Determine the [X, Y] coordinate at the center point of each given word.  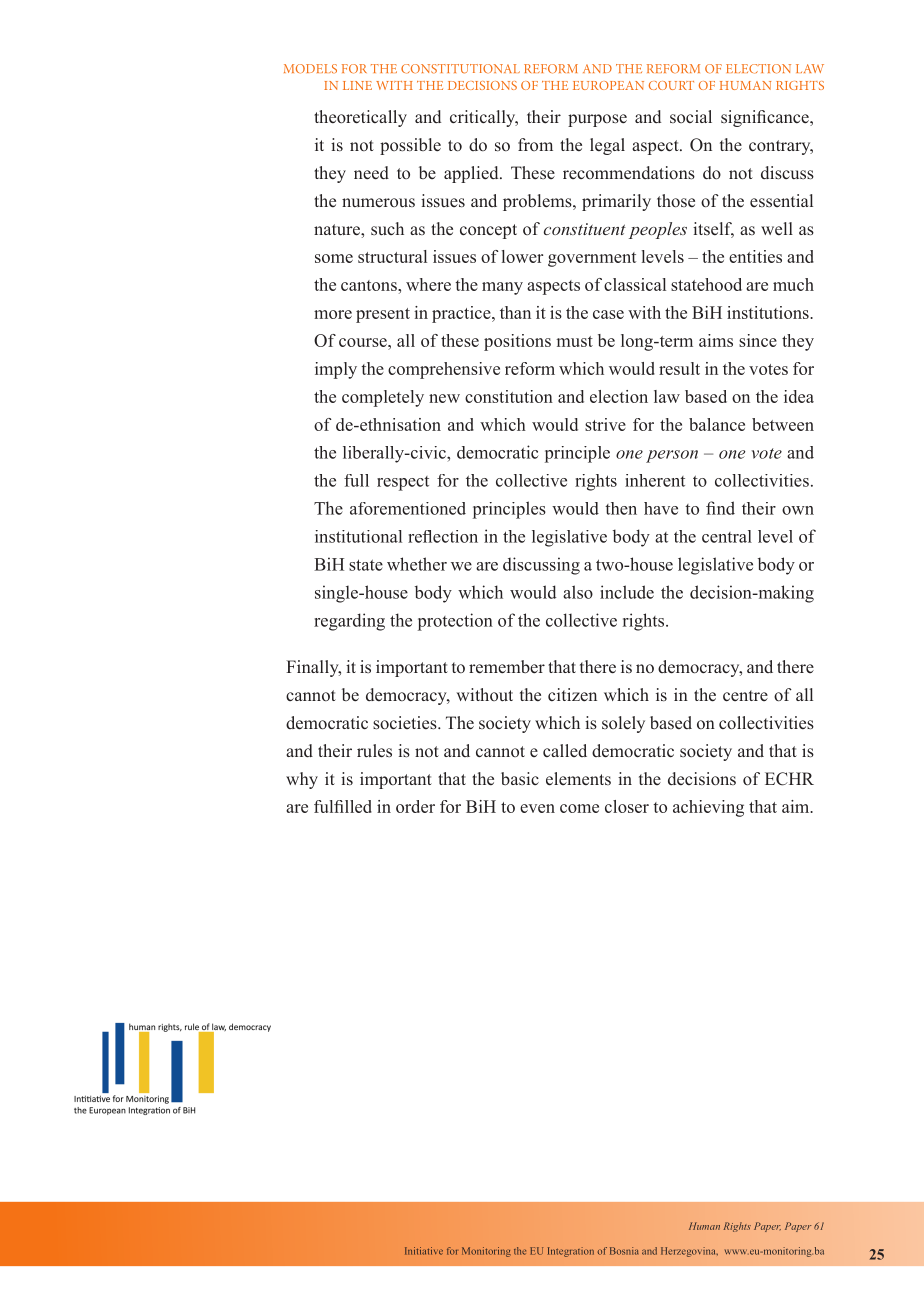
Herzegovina [689, 1252]
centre [745, 695]
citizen [572, 695]
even [537, 808]
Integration [571, 1252]
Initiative [424, 1251]
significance [766, 118]
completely [383, 398]
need [371, 173]
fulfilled [343, 806]
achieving [708, 808]
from [535, 144]
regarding [349, 622]
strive [605, 424]
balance [717, 424]
